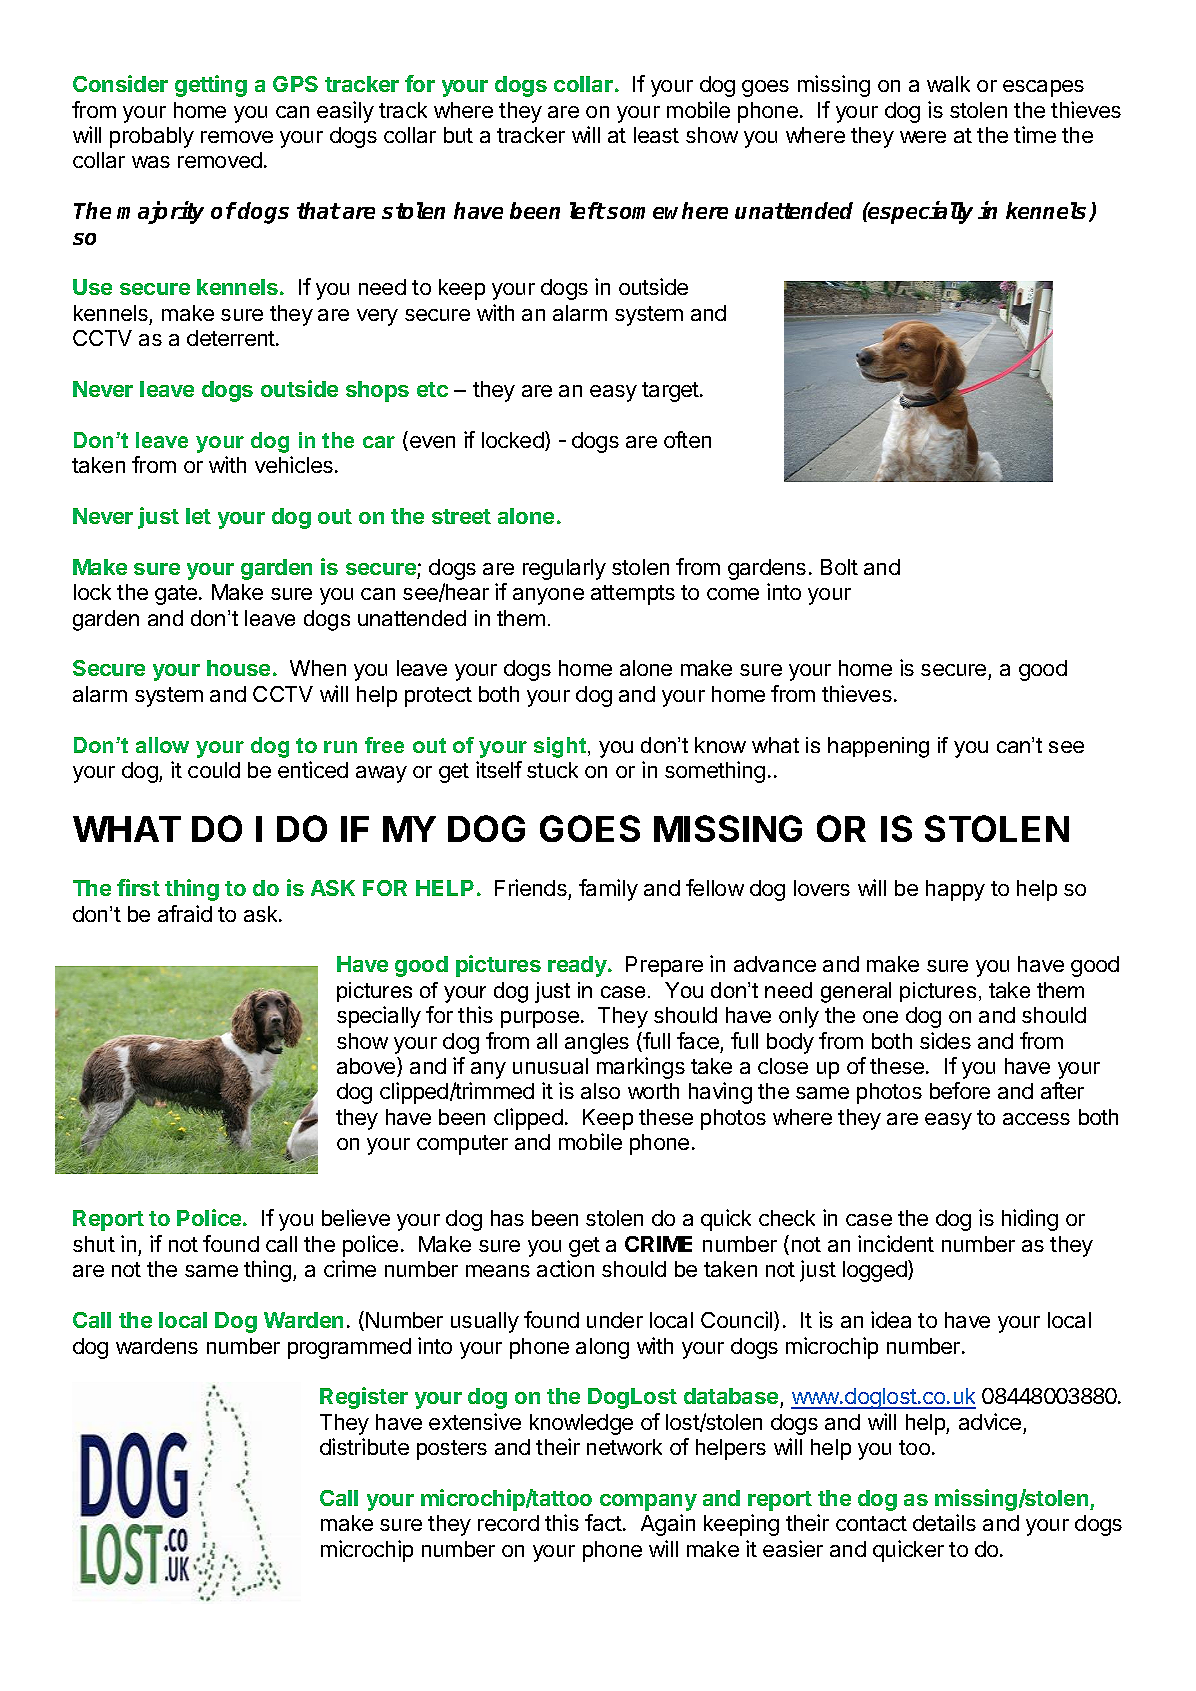 The height and width of the document is (1691, 1196). What do you see at coordinates (945, 1040) in the document?
I see `sides` at bounding box center [945, 1040].
